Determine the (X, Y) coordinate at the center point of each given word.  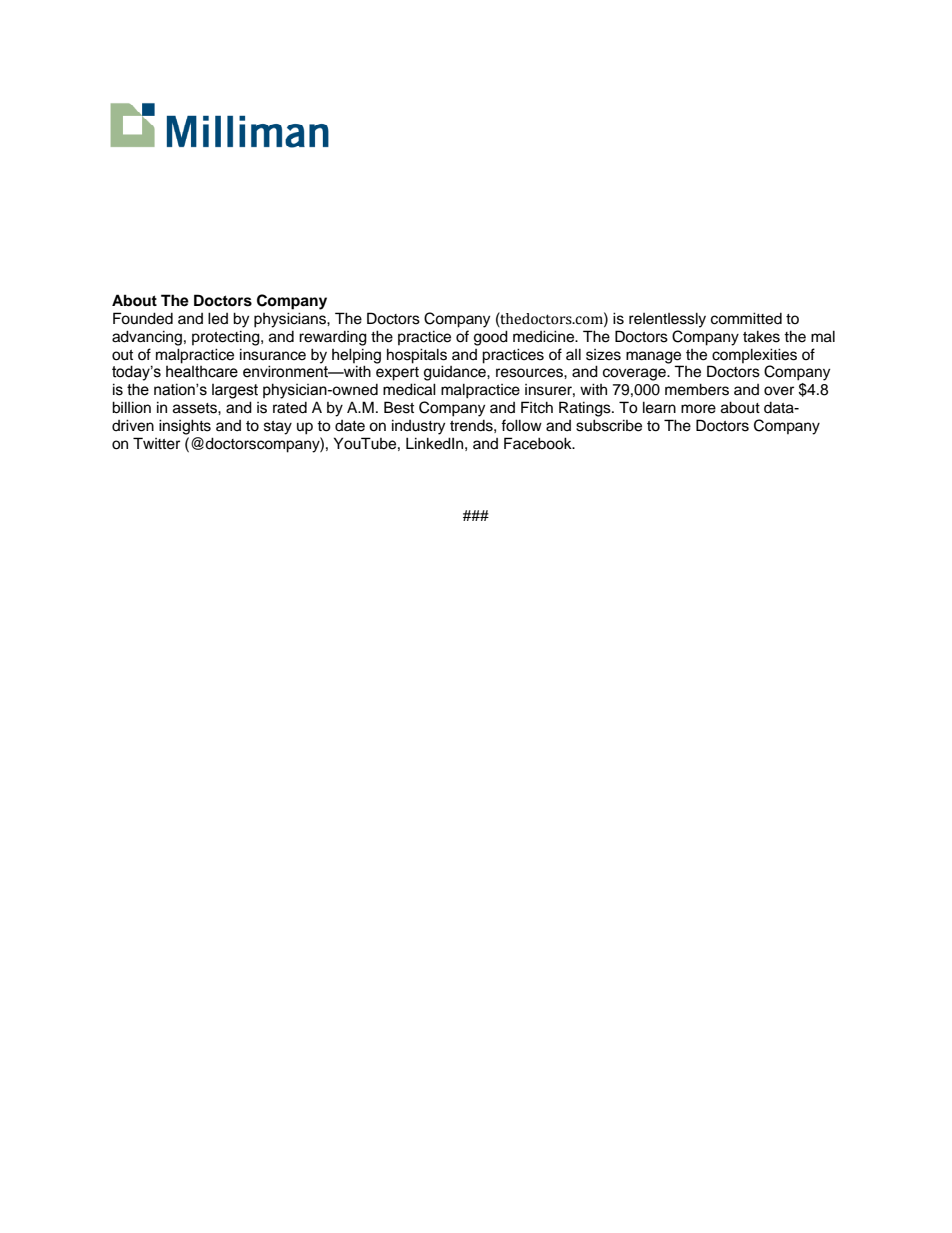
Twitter (156, 443)
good (491, 338)
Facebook (539, 443)
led (218, 318)
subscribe (609, 425)
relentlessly (667, 320)
